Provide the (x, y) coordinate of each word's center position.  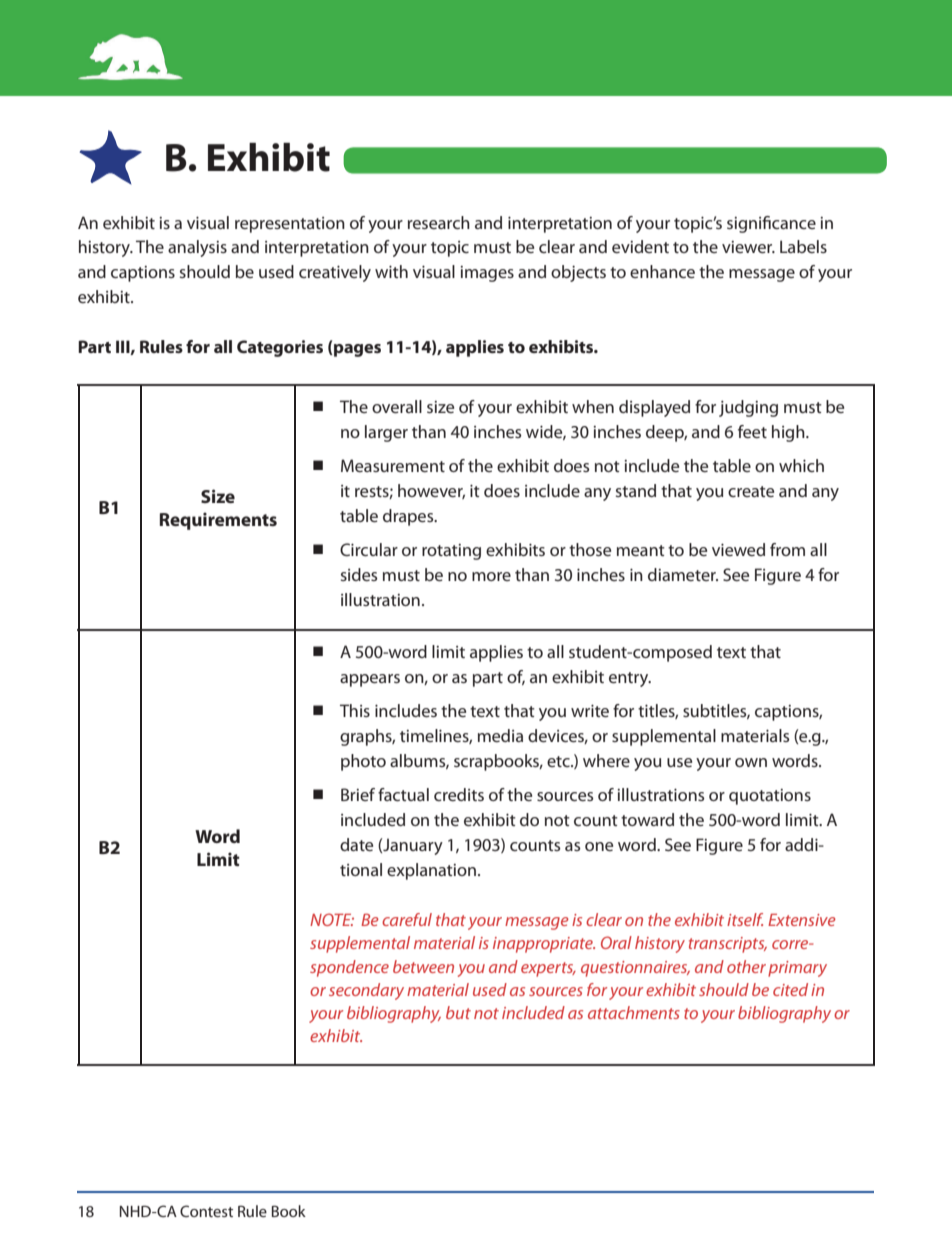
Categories (280, 348)
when (593, 406)
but (458, 1012)
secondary (366, 991)
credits (459, 794)
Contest (206, 1211)
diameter (683, 574)
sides (359, 574)
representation (290, 225)
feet (752, 431)
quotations (770, 797)
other (746, 966)
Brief (358, 794)
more (491, 576)
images (487, 274)
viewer (748, 247)
